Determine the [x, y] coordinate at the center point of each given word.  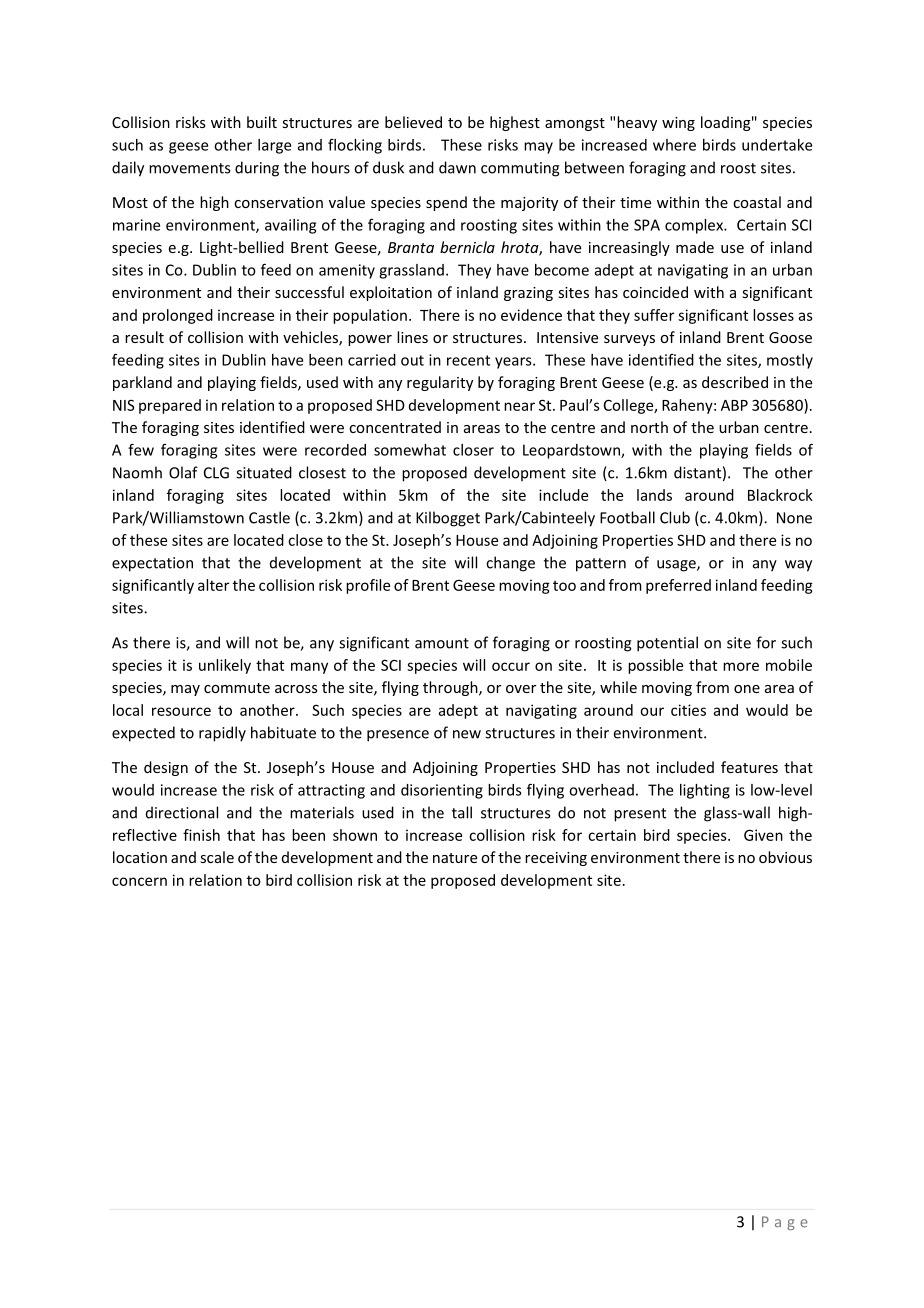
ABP [734, 405]
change [510, 564]
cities [688, 710]
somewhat [410, 450]
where [674, 145]
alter [213, 585]
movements [189, 168]
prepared [170, 406]
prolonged [178, 316]
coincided [655, 292]
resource [181, 711]
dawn [457, 167]
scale [217, 857]
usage [677, 566]
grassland [411, 271]
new [467, 734]
